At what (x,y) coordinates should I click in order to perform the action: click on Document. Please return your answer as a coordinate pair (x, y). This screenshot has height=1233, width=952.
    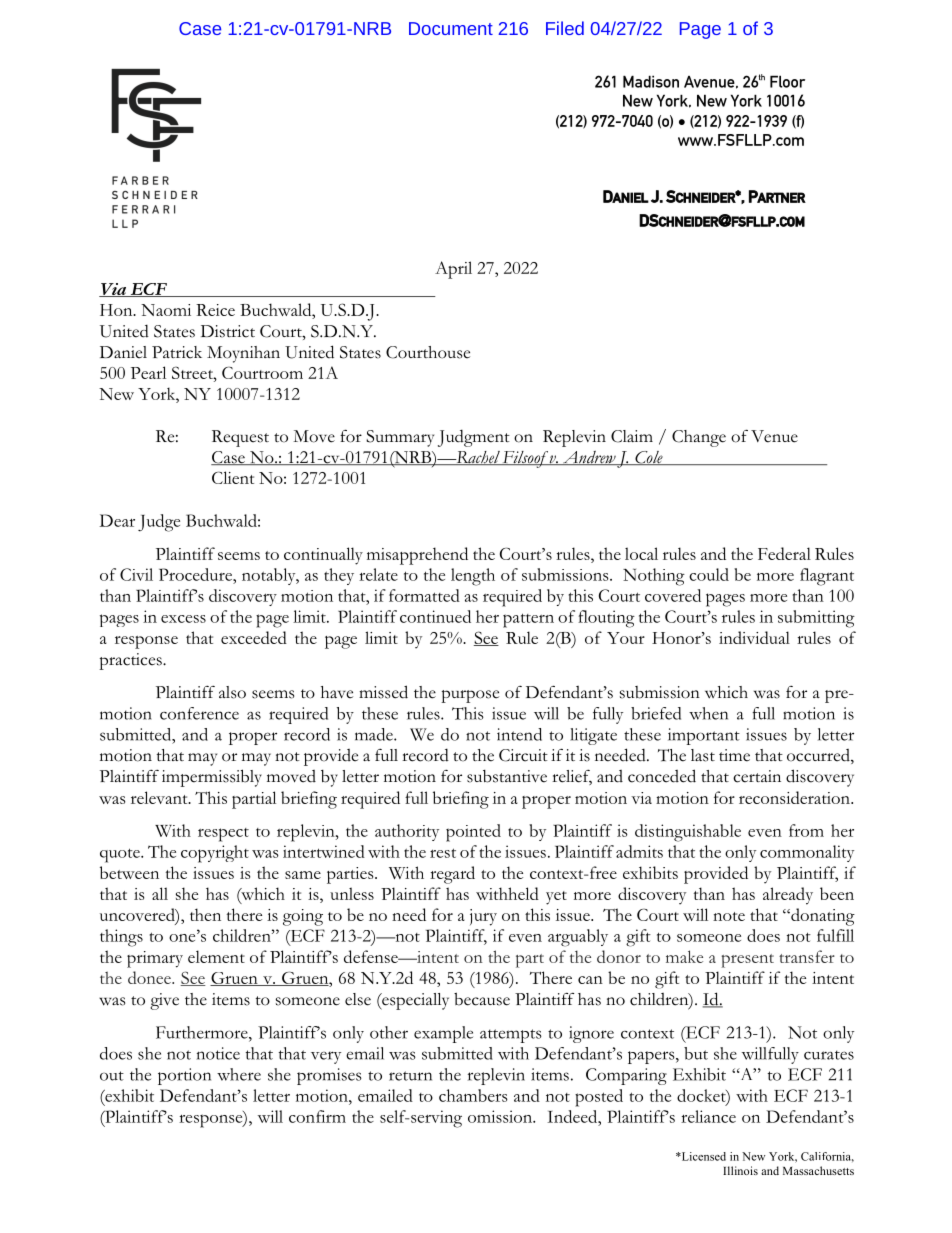
    Looking at the image, I should click on (451, 28).
